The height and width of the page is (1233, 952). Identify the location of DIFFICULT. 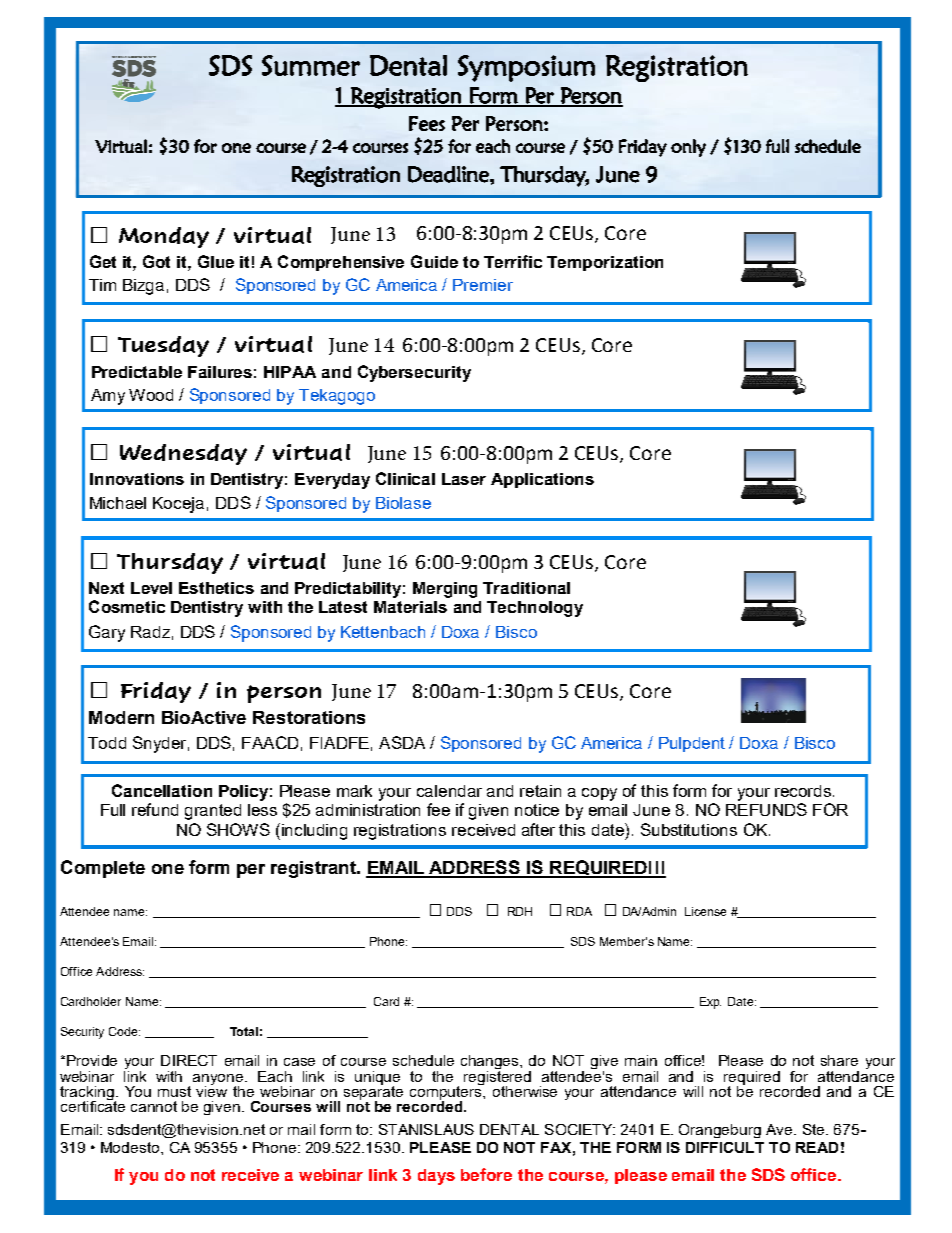
(725, 1147).
